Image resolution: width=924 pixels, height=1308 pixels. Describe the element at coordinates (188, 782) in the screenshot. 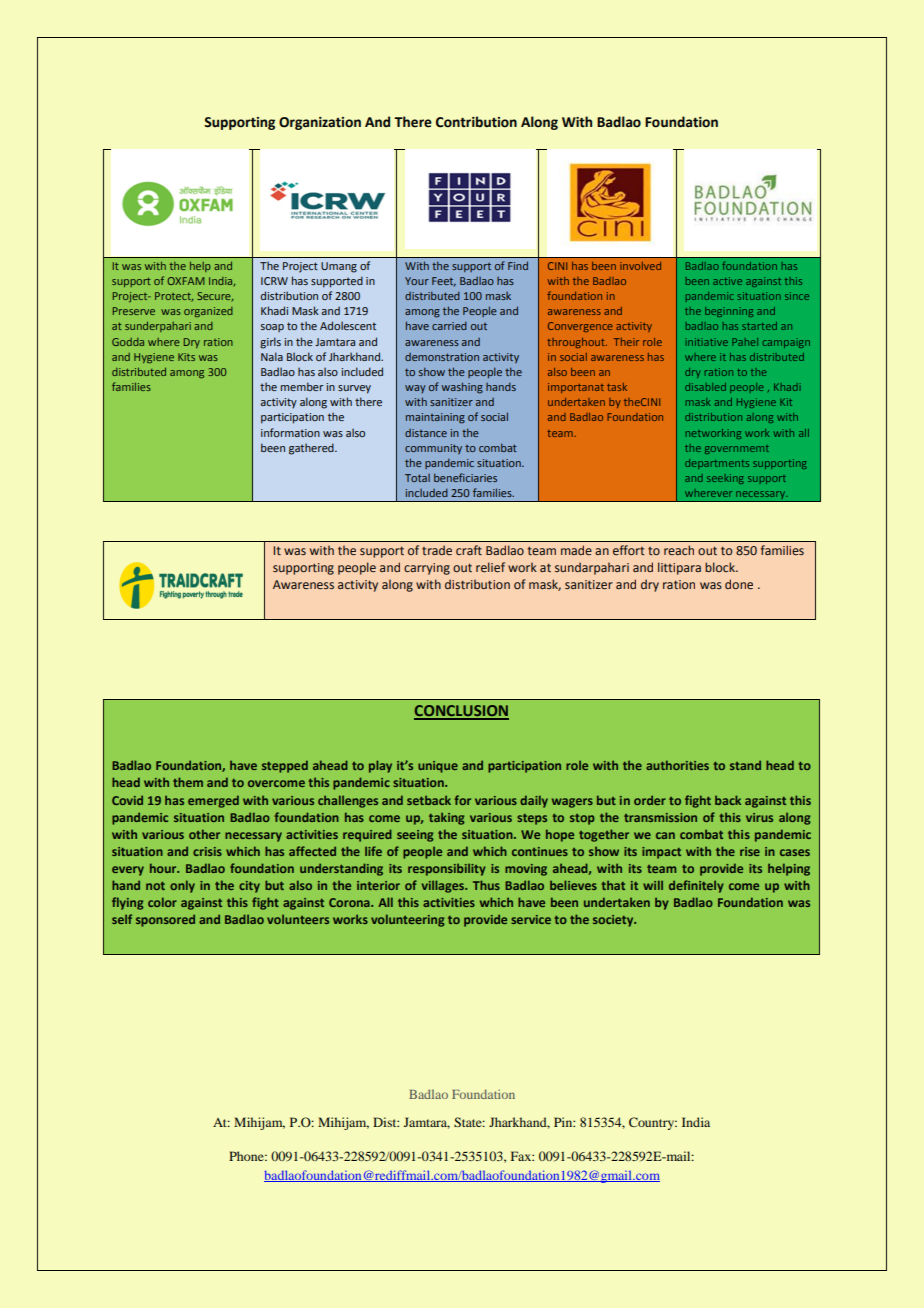

I see `them` at that location.
